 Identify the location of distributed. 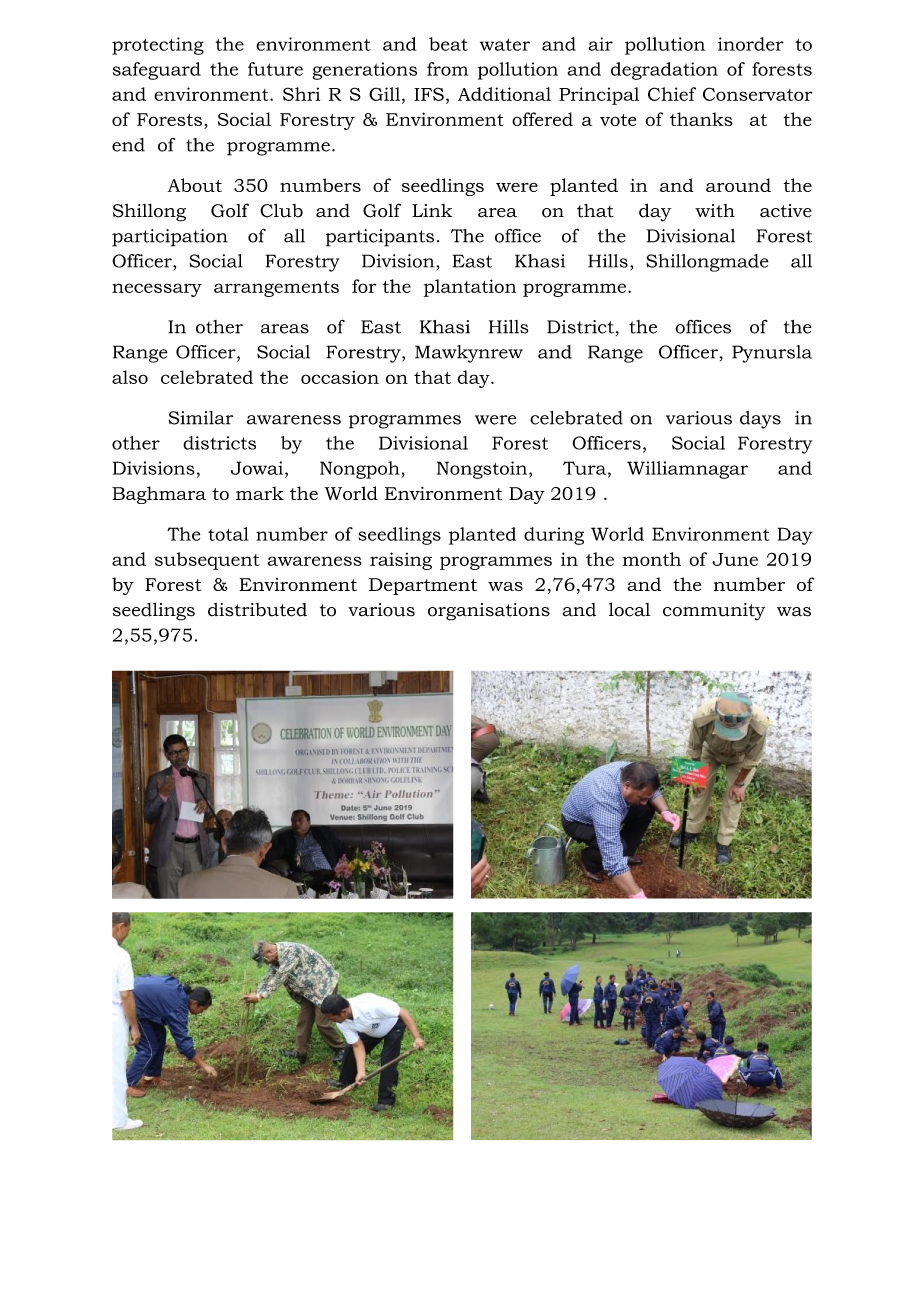
(257, 610).
